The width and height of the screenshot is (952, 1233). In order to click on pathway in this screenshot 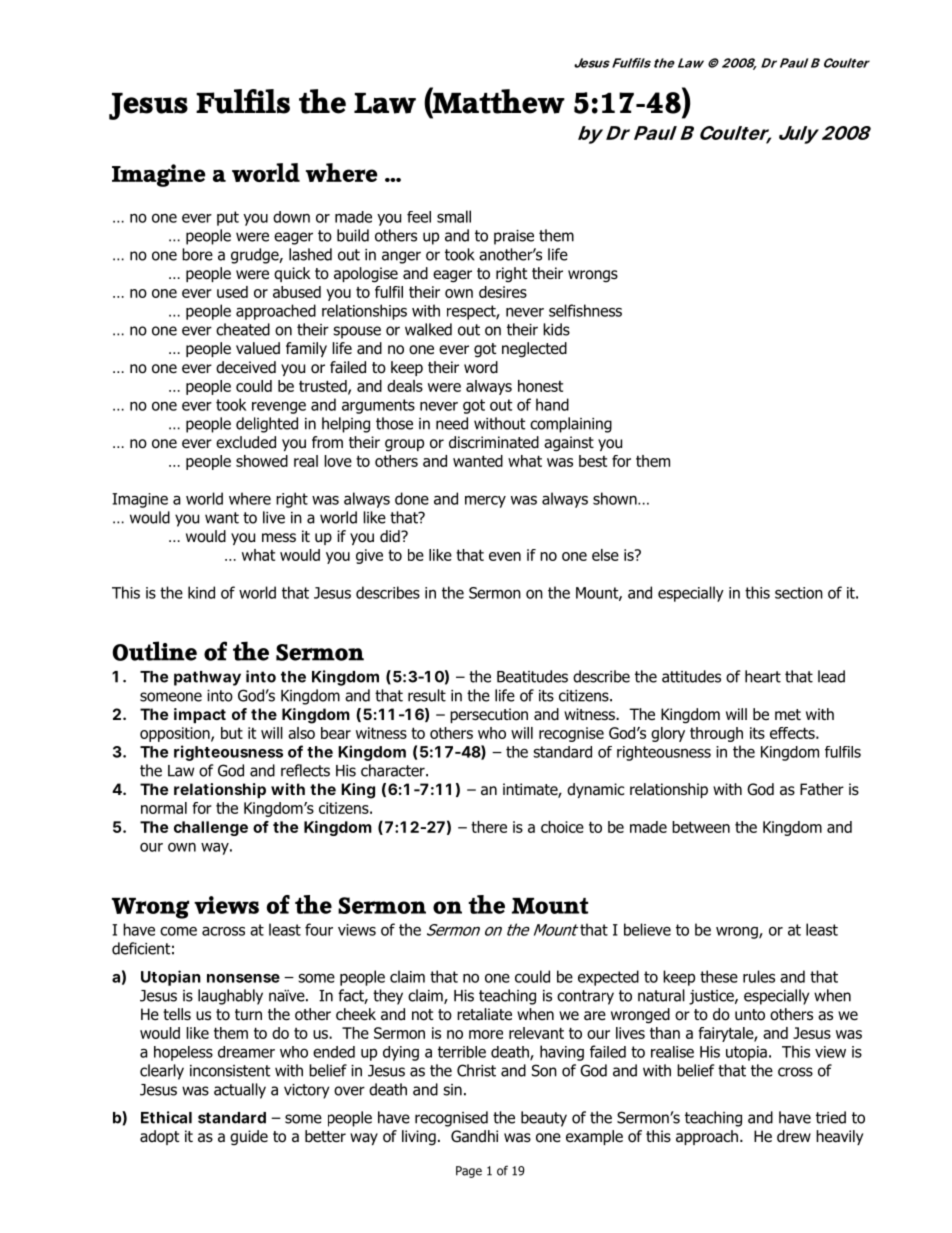, I will do `click(207, 678)`.
